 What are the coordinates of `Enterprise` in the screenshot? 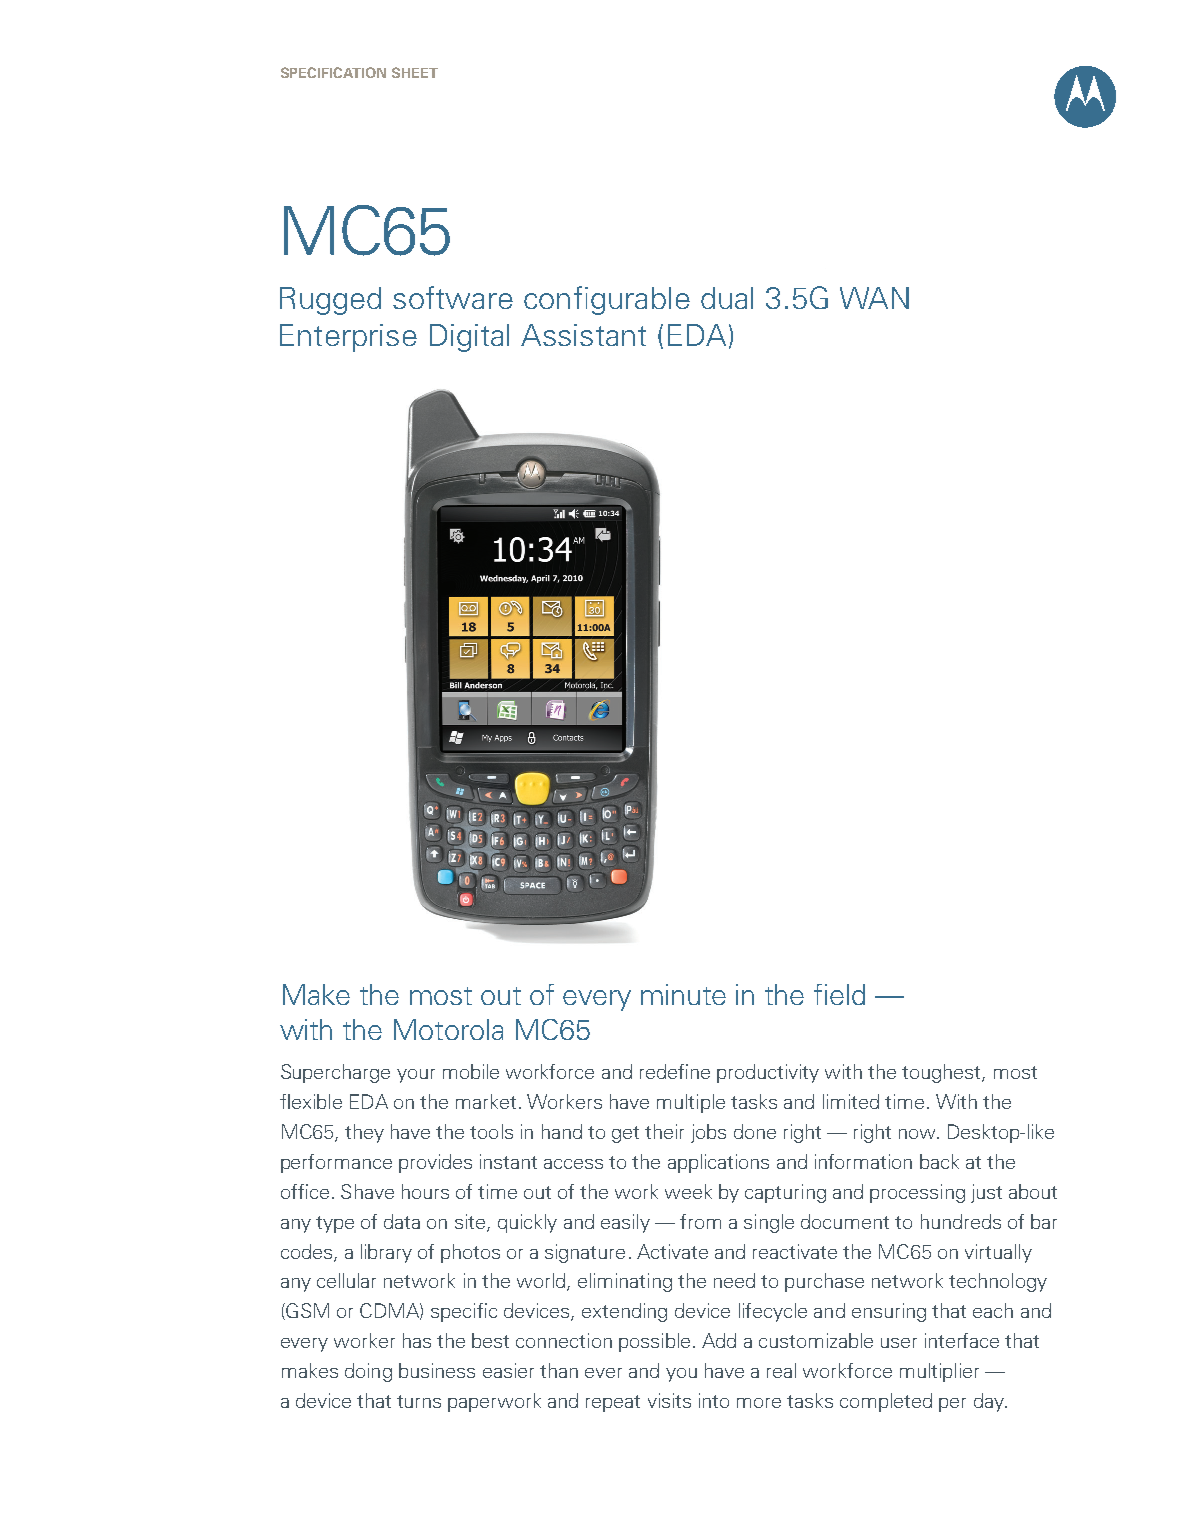 It's located at (348, 338).
